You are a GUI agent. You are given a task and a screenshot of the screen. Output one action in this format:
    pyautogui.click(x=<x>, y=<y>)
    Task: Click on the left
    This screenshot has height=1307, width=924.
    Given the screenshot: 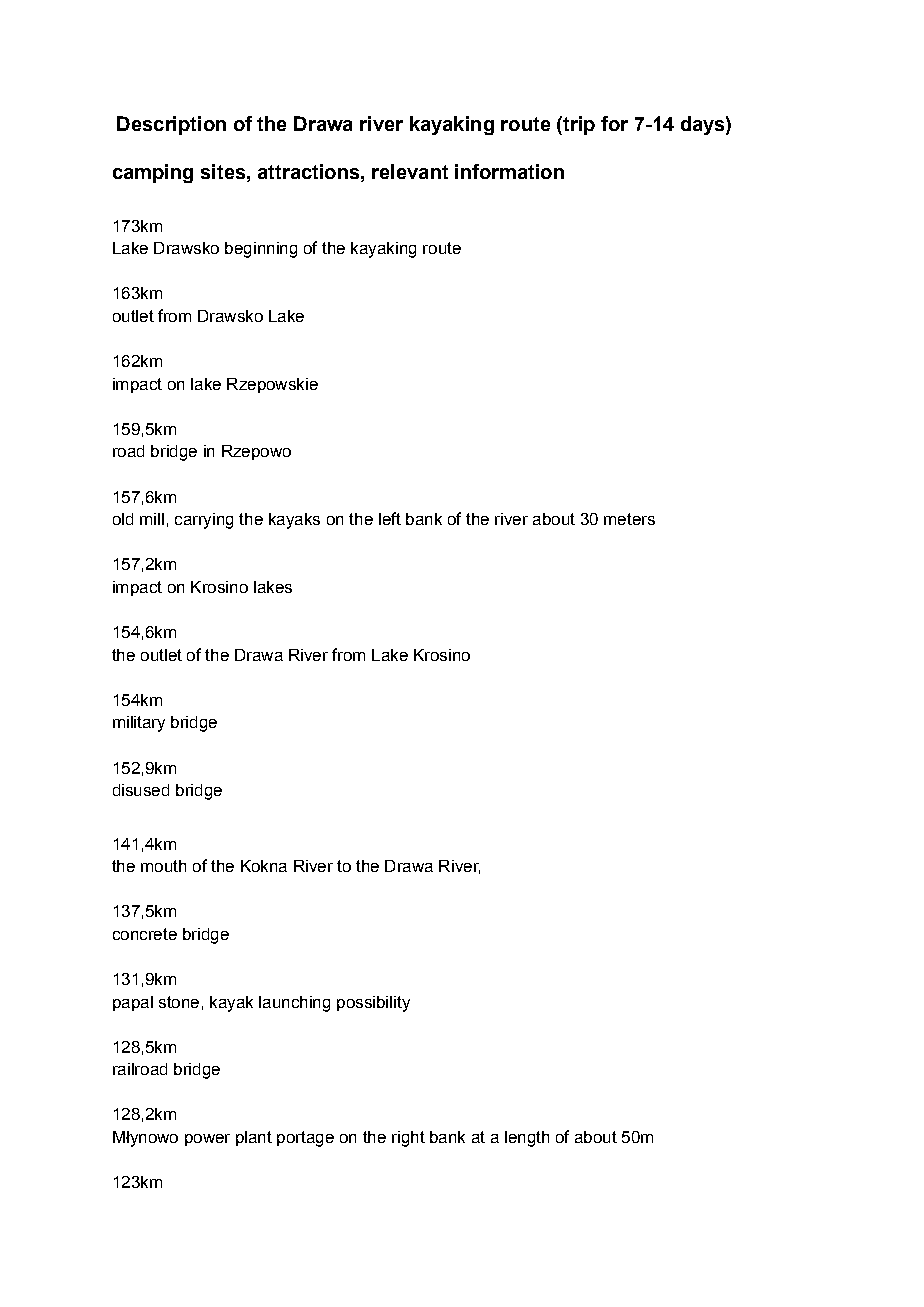 What is the action you would take?
    pyautogui.click(x=390, y=518)
